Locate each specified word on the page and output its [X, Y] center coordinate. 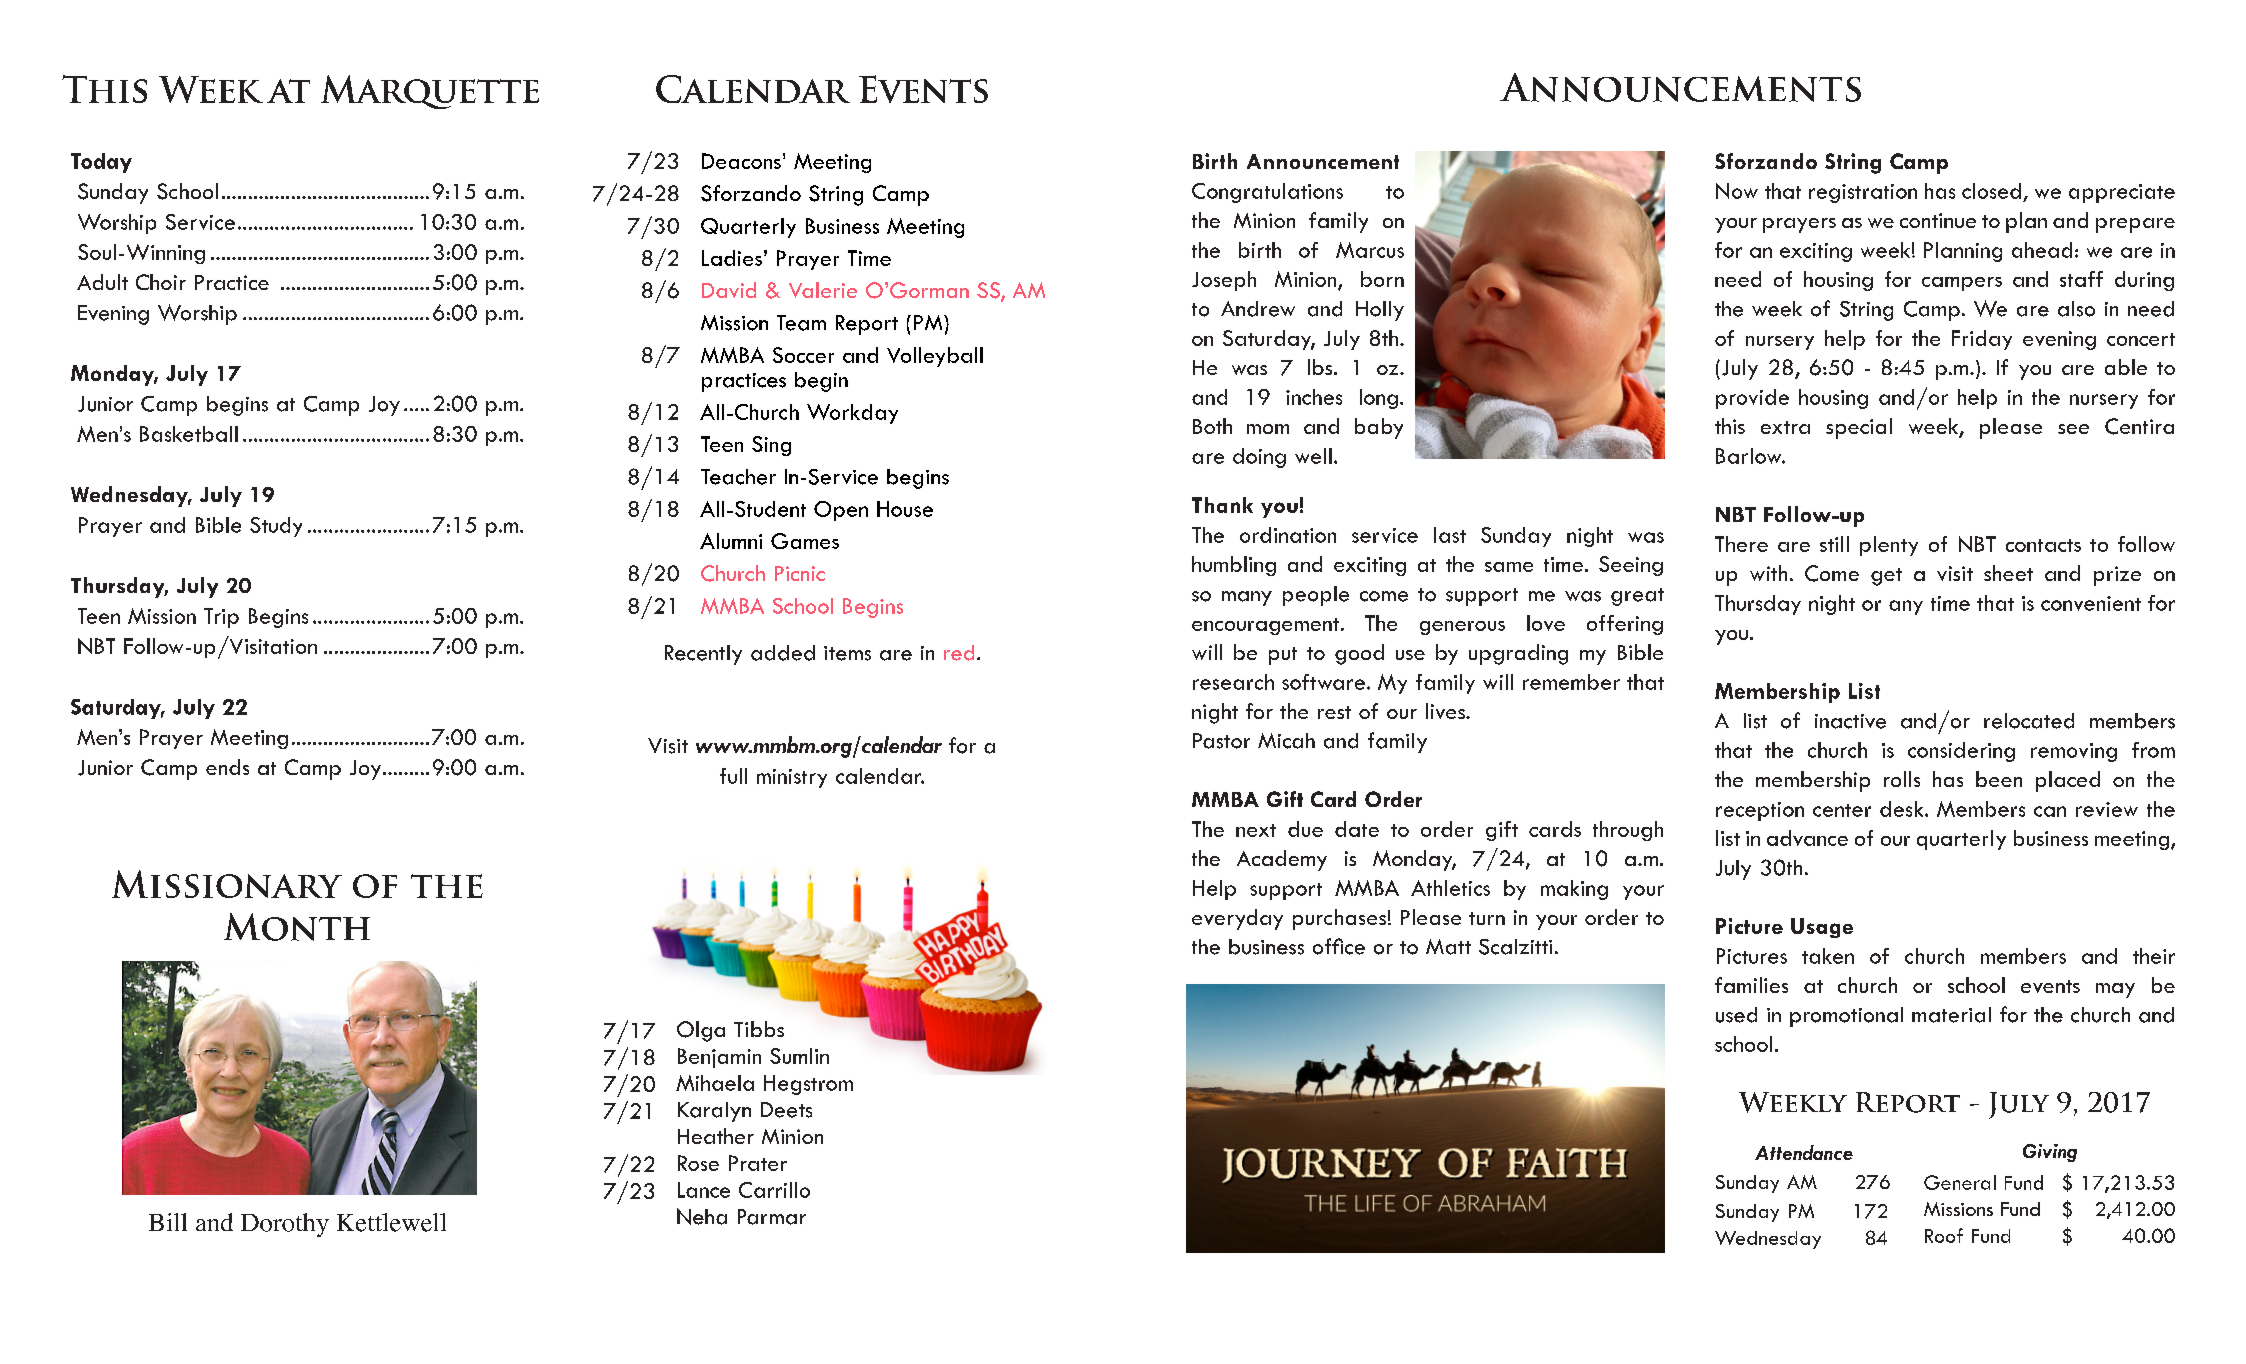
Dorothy [285, 1225]
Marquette [430, 92]
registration [1863, 193]
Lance [704, 1190]
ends [227, 767]
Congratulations [1267, 193]
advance [1807, 838]
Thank [1222, 505]
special [1859, 428]
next [1256, 830]
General [1960, 1182]
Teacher [738, 477]
